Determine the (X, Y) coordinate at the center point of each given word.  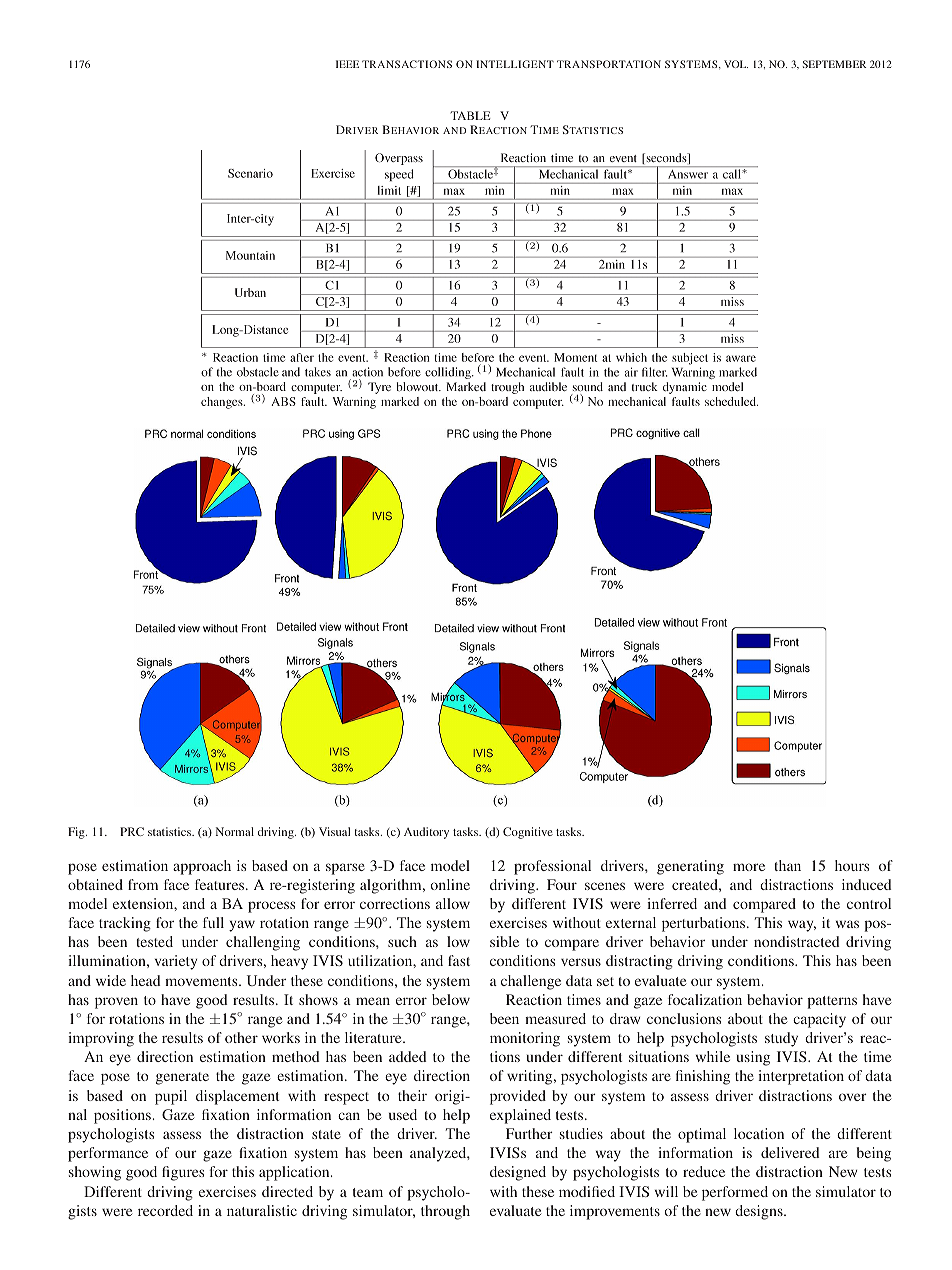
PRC (132, 831)
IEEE (347, 64)
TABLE (470, 115)
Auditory (426, 833)
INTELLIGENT (515, 64)
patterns (832, 1002)
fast (459, 960)
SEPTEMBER (835, 64)
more (749, 867)
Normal (235, 831)
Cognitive (528, 833)
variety (176, 962)
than (787, 865)
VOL (736, 64)
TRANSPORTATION (609, 64)
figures (183, 1173)
